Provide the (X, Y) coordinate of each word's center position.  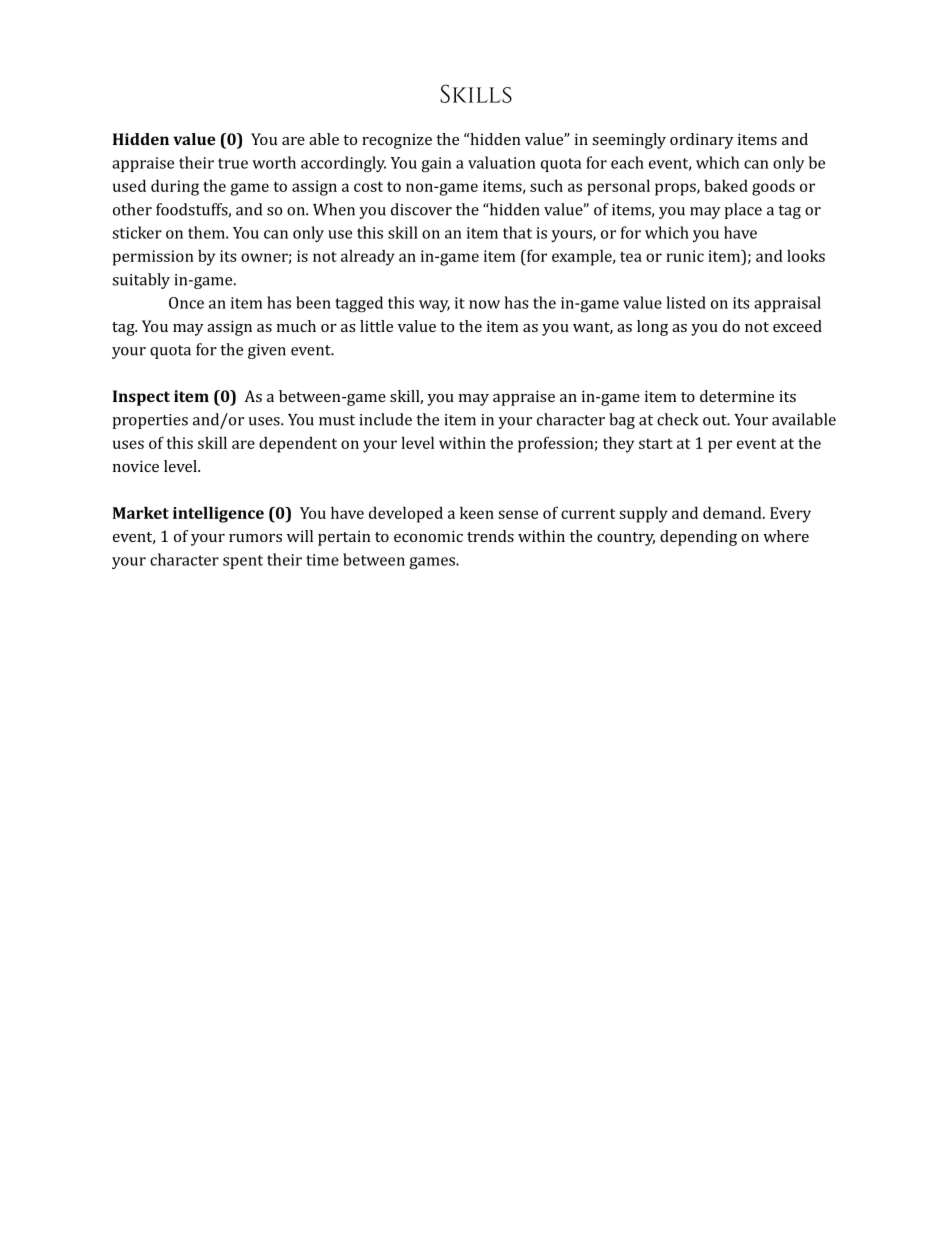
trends (490, 536)
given (267, 351)
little (376, 326)
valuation (502, 162)
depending (698, 538)
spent (243, 562)
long (652, 328)
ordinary (702, 141)
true (233, 163)
